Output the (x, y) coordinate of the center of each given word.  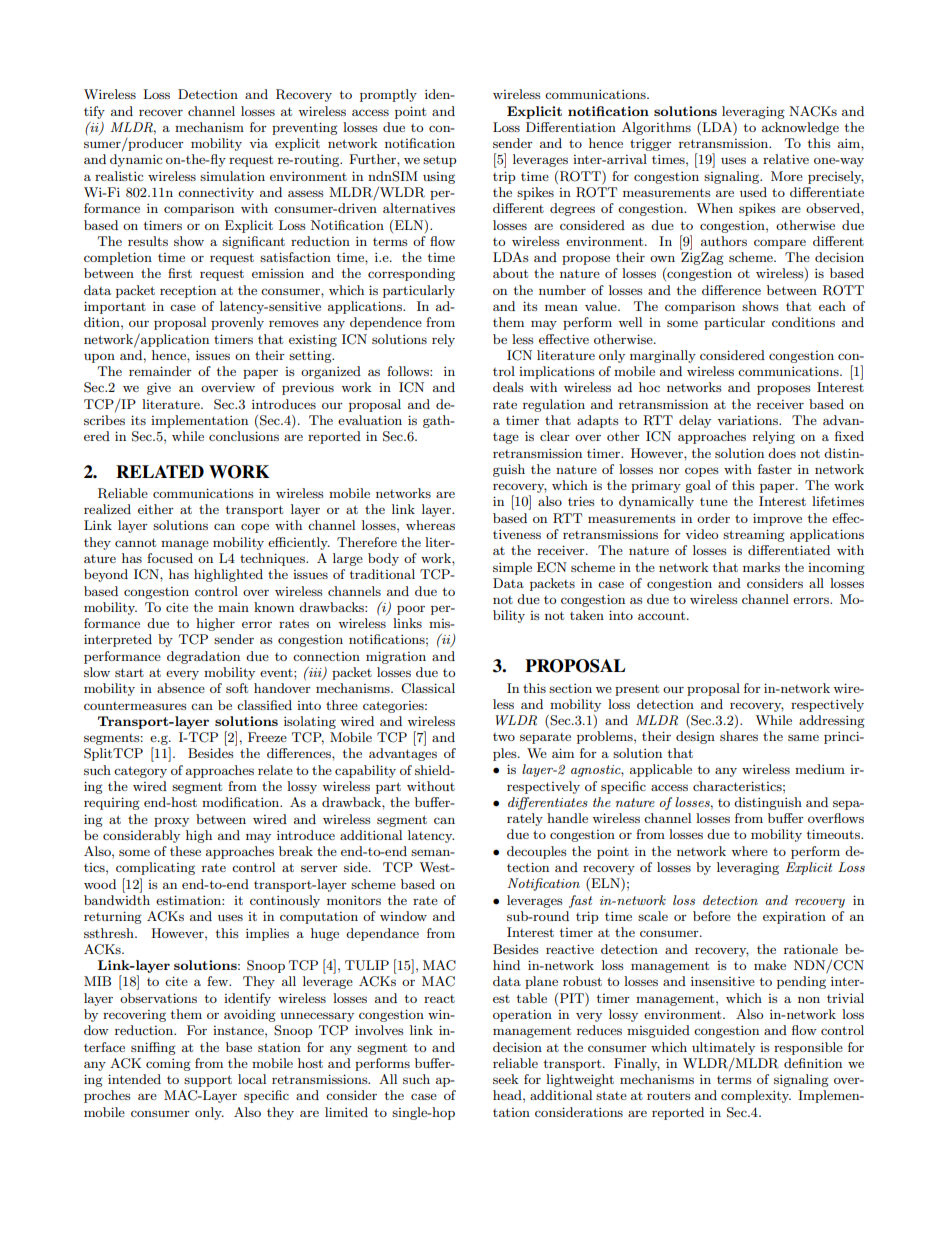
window (403, 916)
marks (761, 567)
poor (411, 610)
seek (505, 1079)
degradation (203, 657)
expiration (794, 917)
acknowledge (800, 128)
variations (748, 420)
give (159, 388)
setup (440, 161)
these (185, 851)
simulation (232, 176)
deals (508, 387)
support (208, 1081)
